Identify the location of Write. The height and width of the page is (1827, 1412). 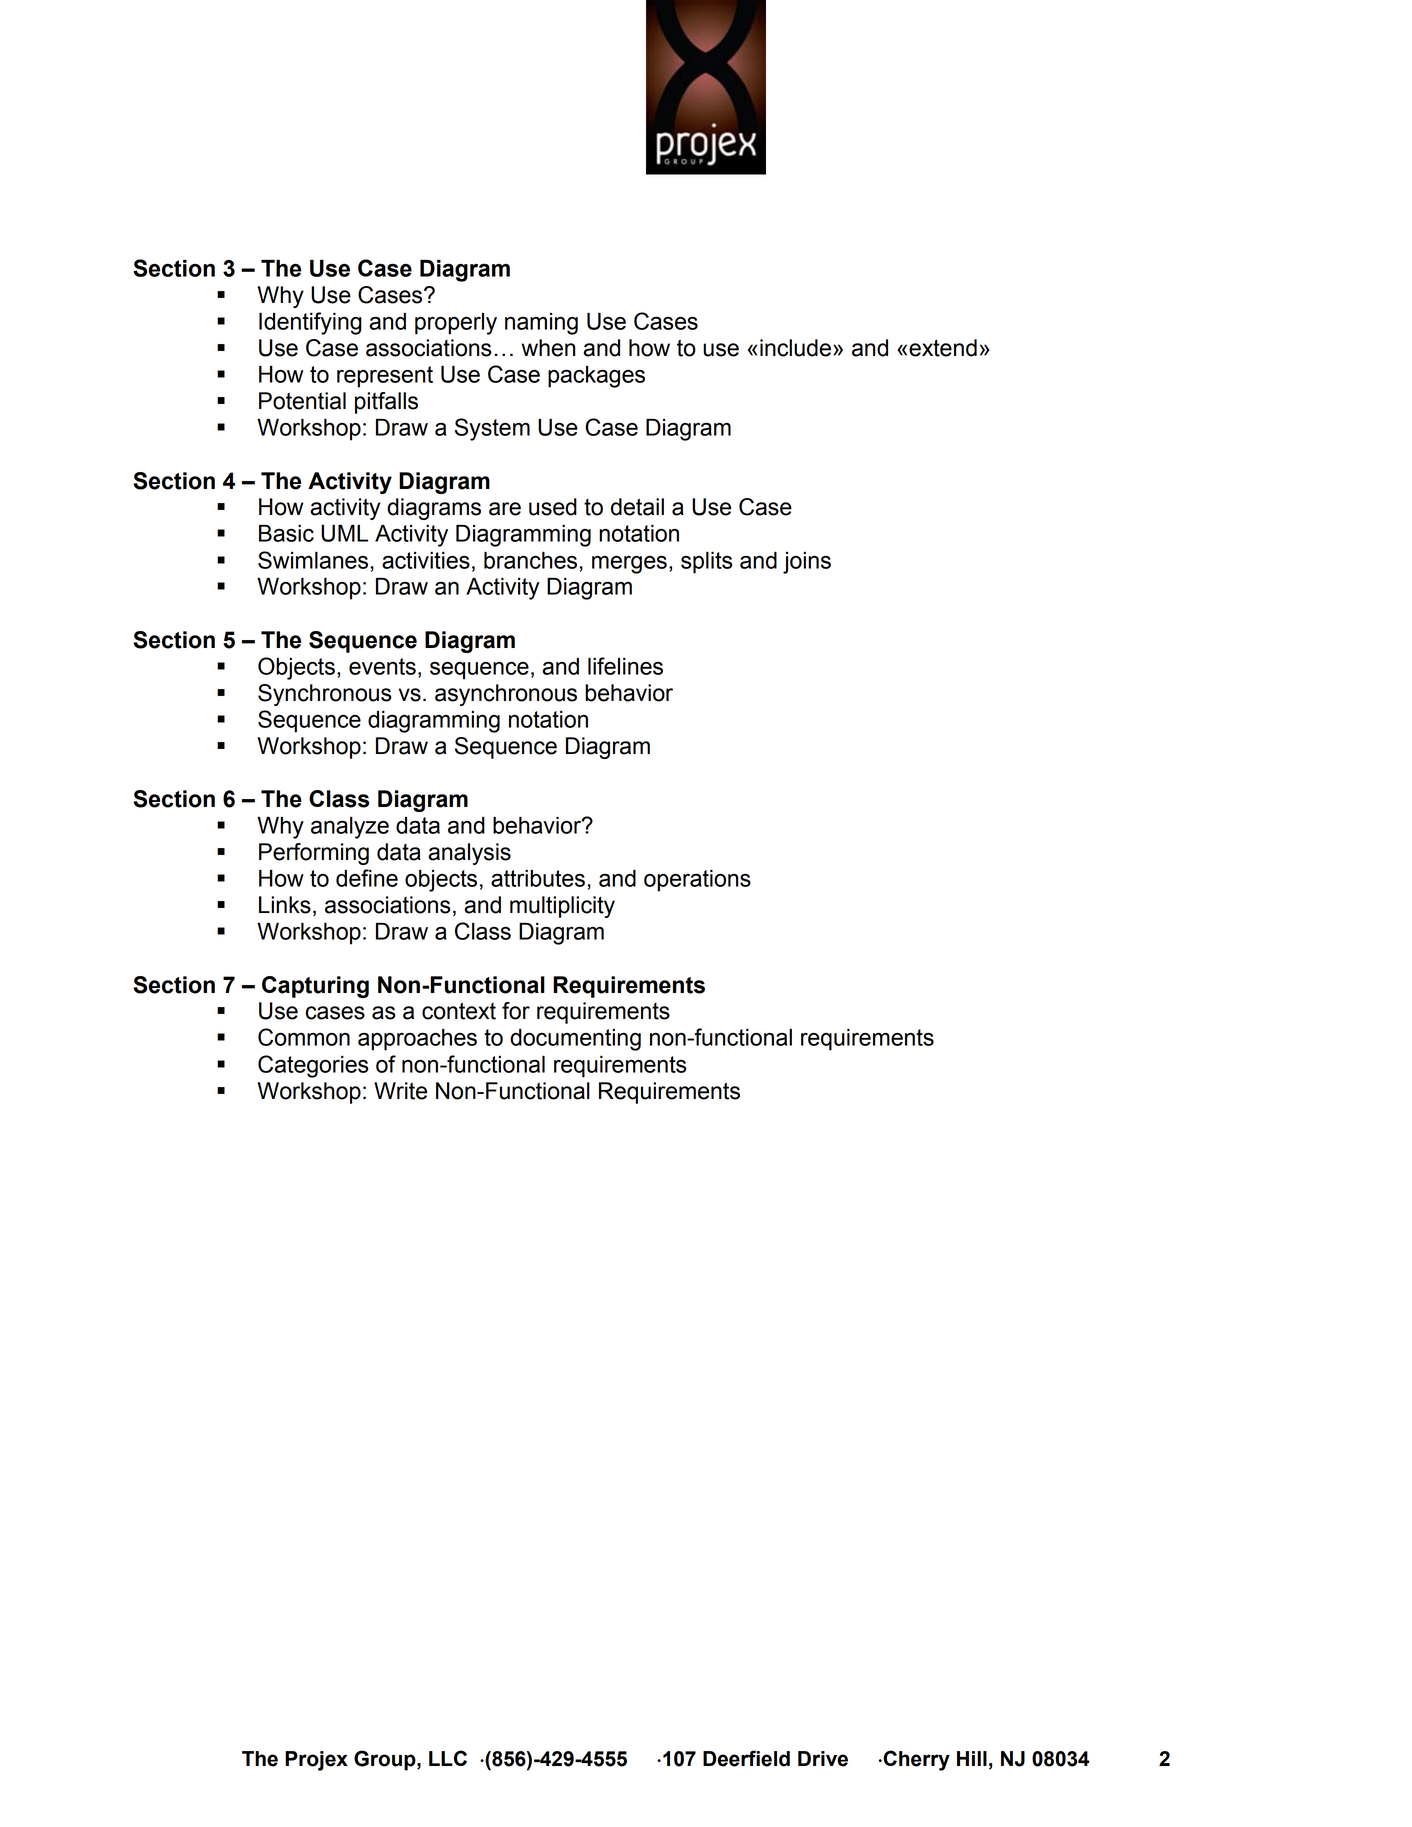
(400, 1091).
